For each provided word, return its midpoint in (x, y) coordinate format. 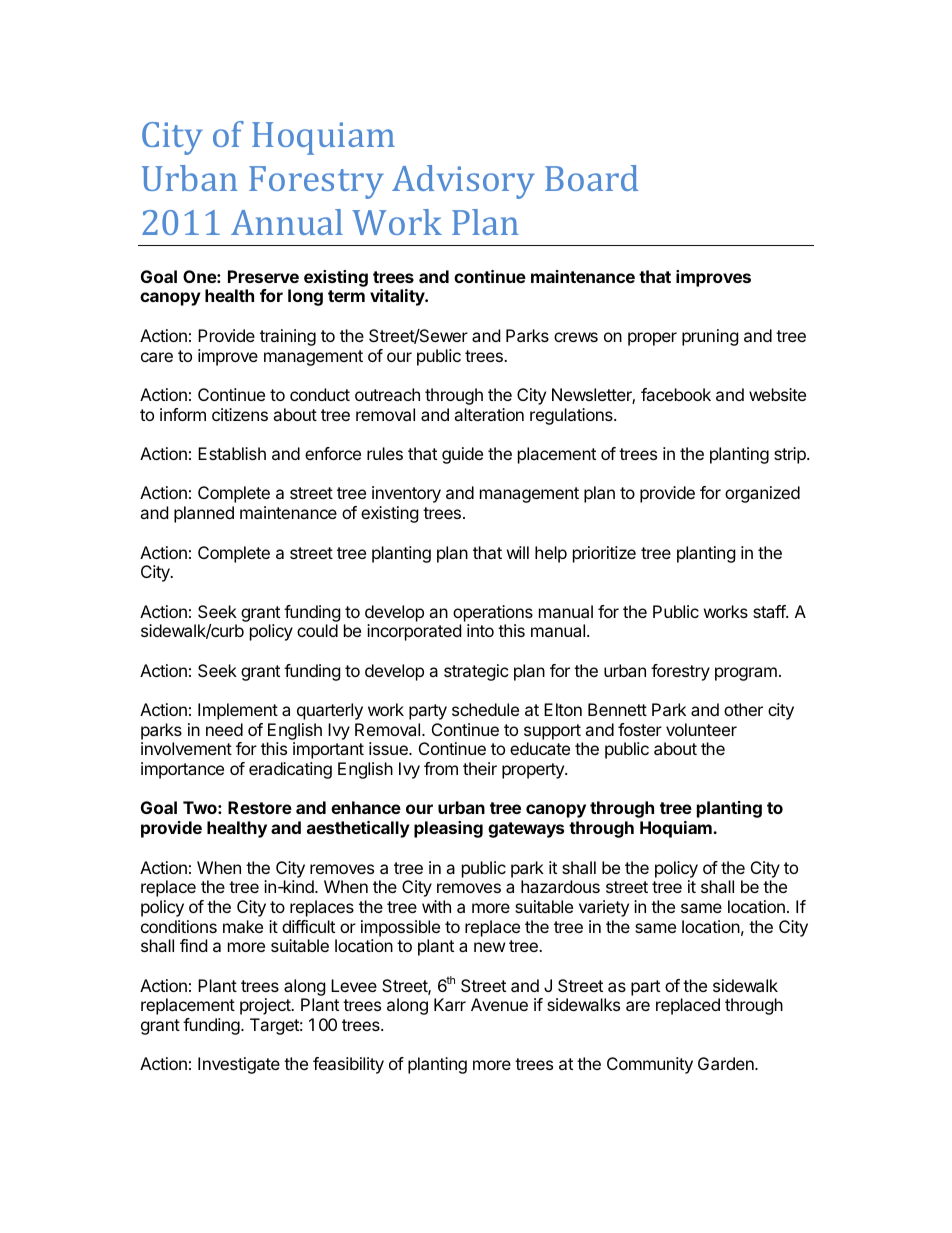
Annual (287, 222)
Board (592, 178)
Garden (727, 1063)
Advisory (463, 182)
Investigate (239, 1065)
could (317, 630)
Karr (450, 1004)
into (480, 630)
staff (770, 611)
